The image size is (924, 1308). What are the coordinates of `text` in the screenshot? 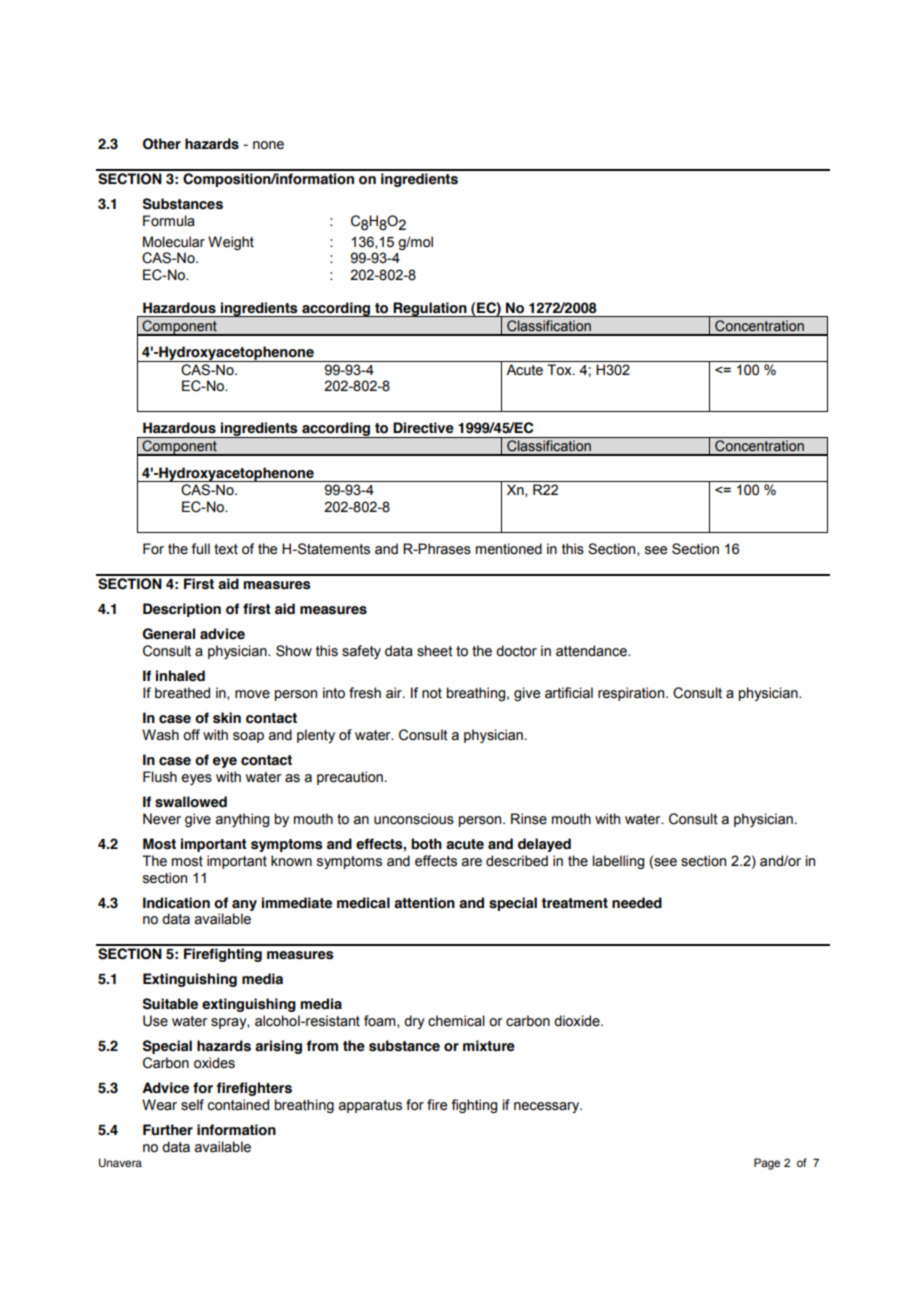 It's located at (226, 549).
